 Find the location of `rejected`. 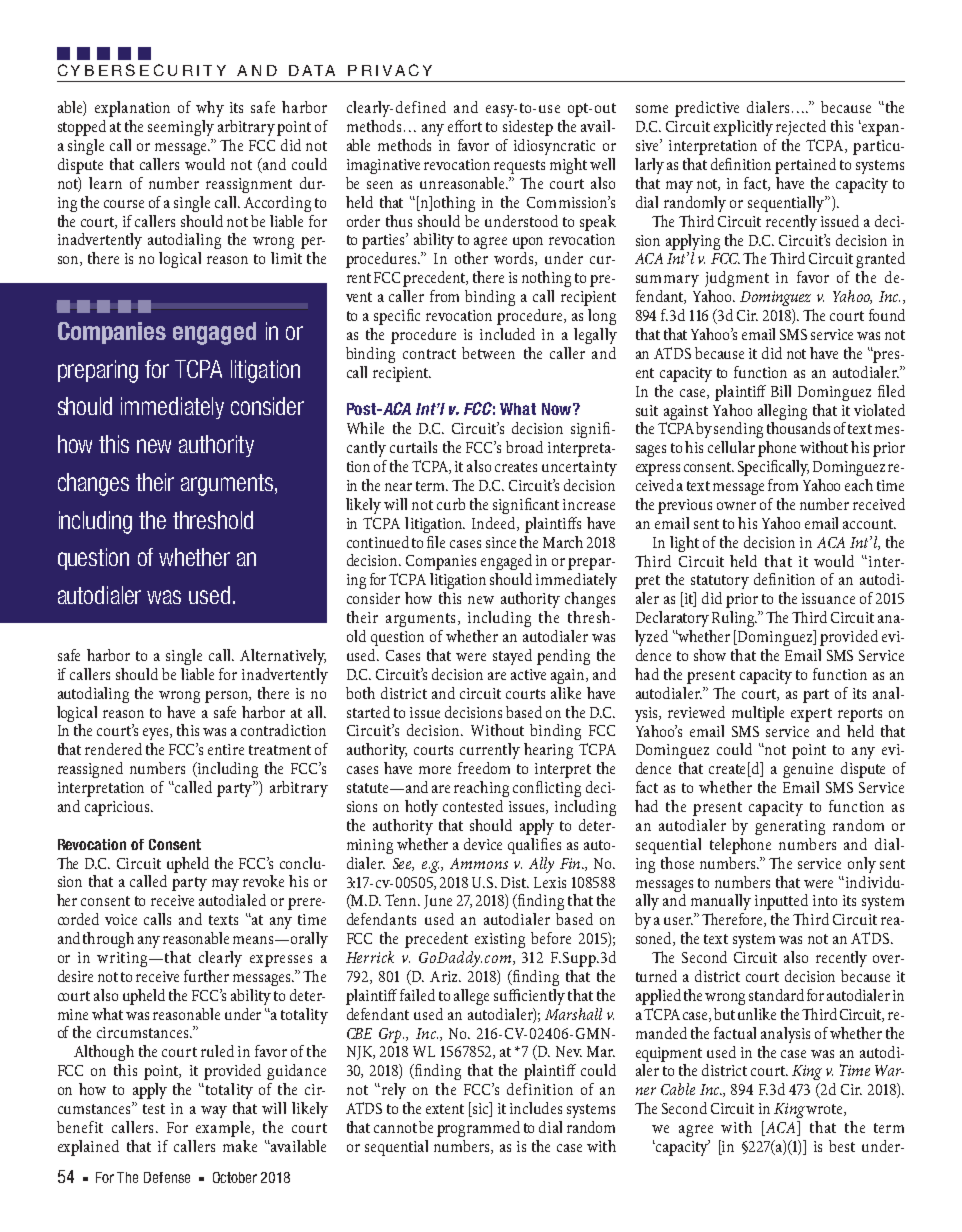

rejected is located at coordinates (801, 128).
